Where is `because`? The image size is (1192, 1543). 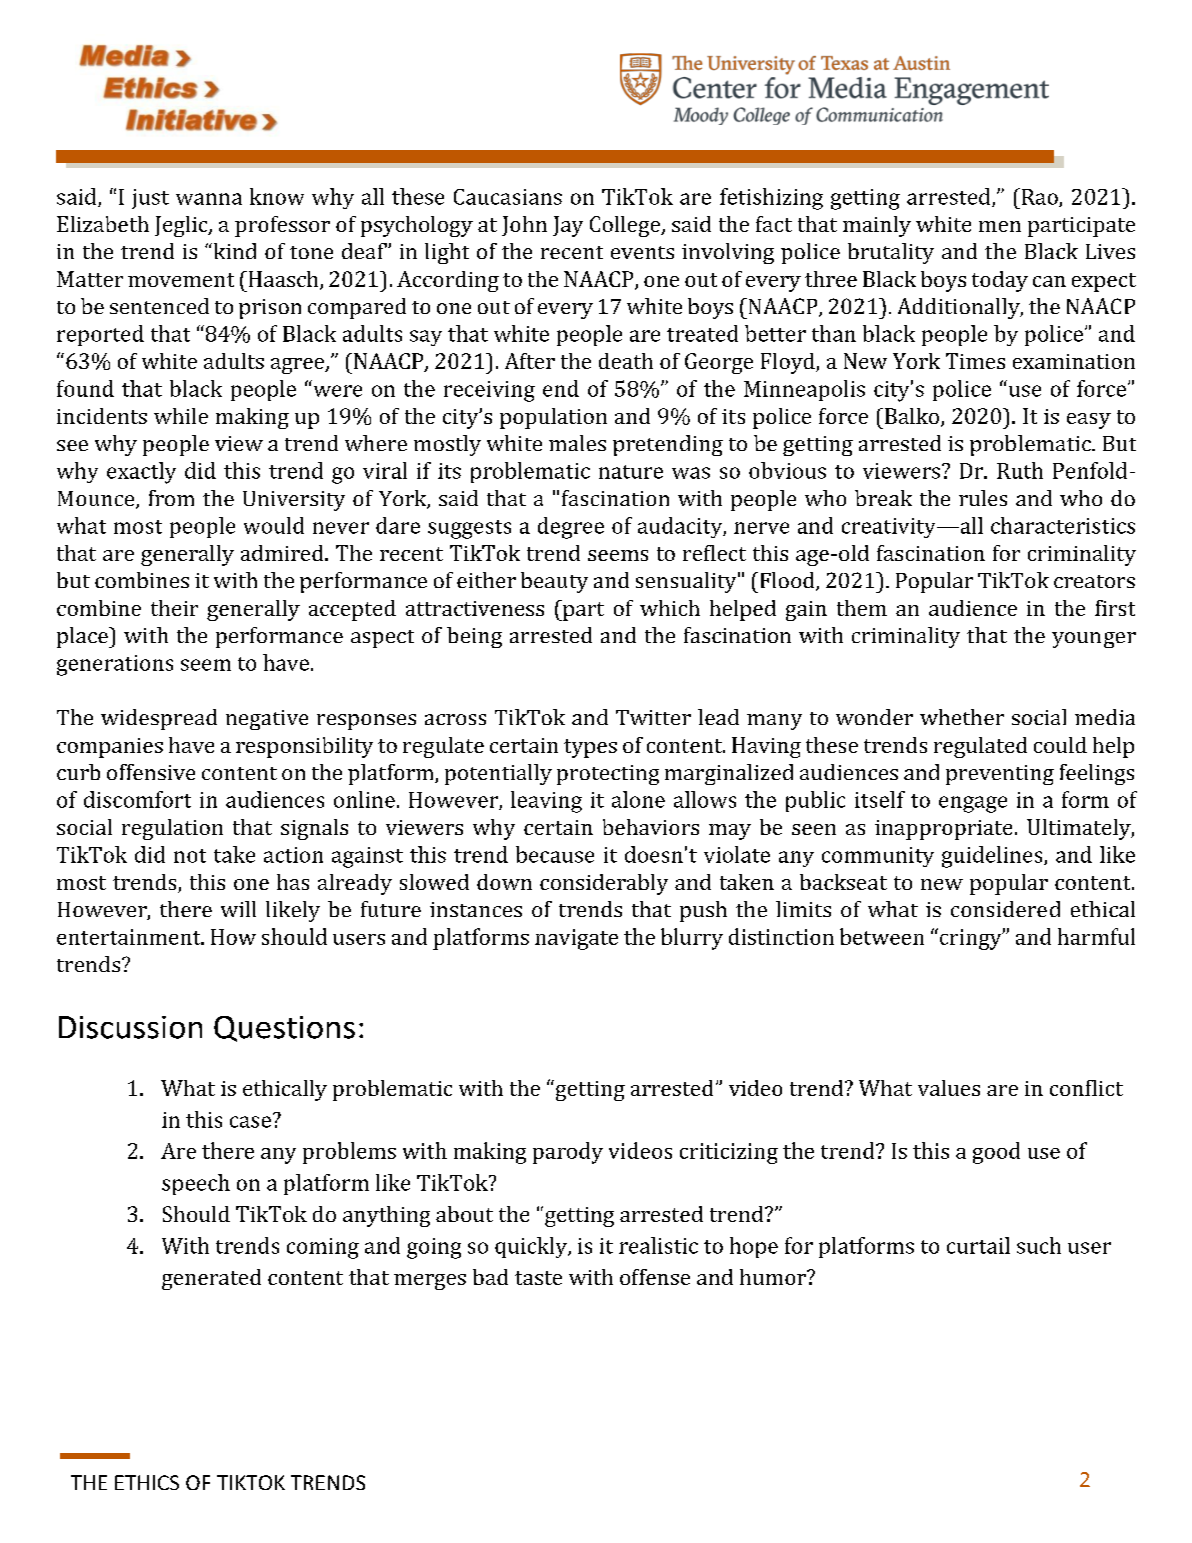
because is located at coordinates (555, 854).
